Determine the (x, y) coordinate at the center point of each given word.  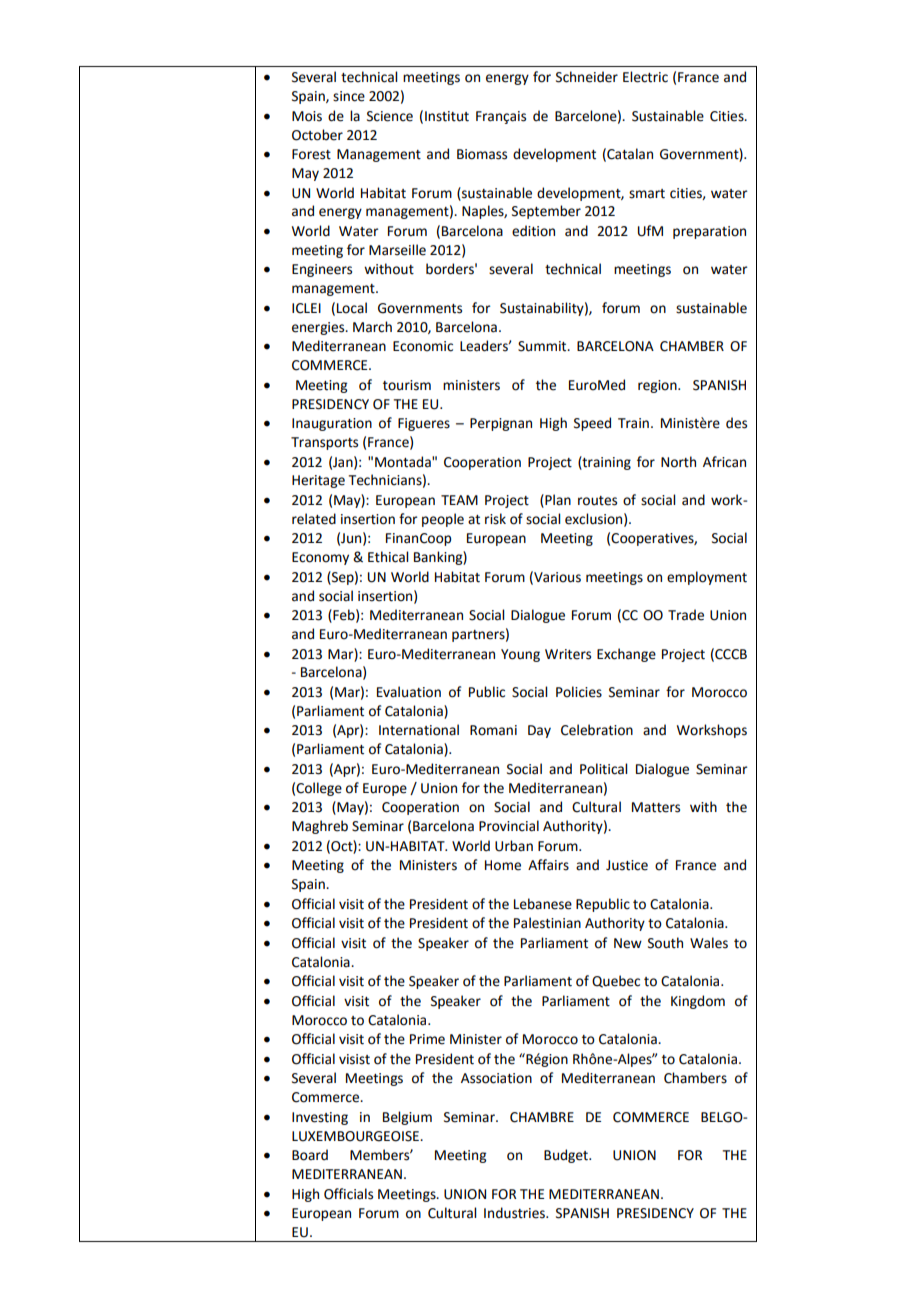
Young (520, 655)
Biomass (482, 154)
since (349, 96)
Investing (320, 1118)
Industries (515, 1213)
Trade (686, 615)
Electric (645, 77)
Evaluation (409, 692)
